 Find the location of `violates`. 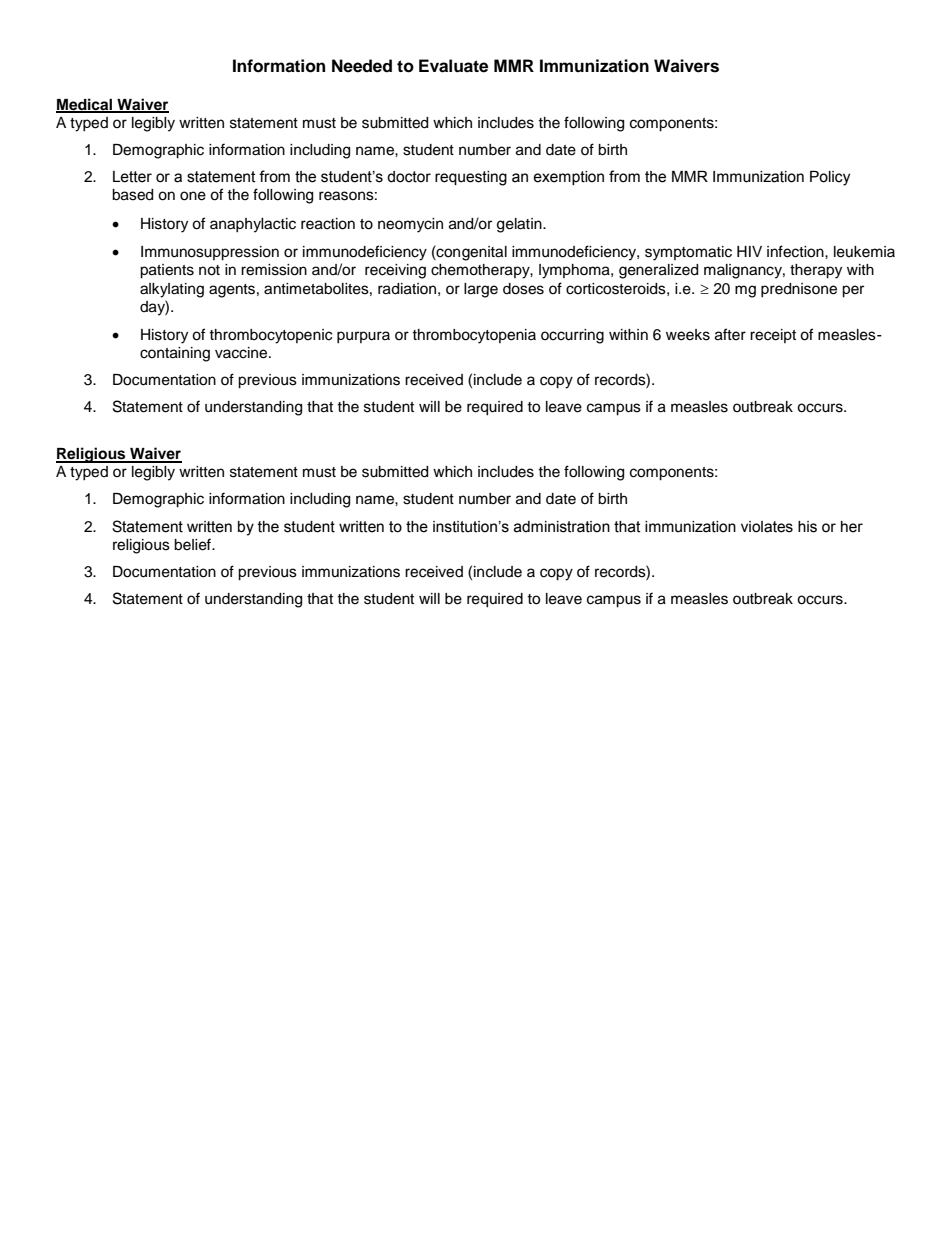

violates is located at coordinates (767, 527).
